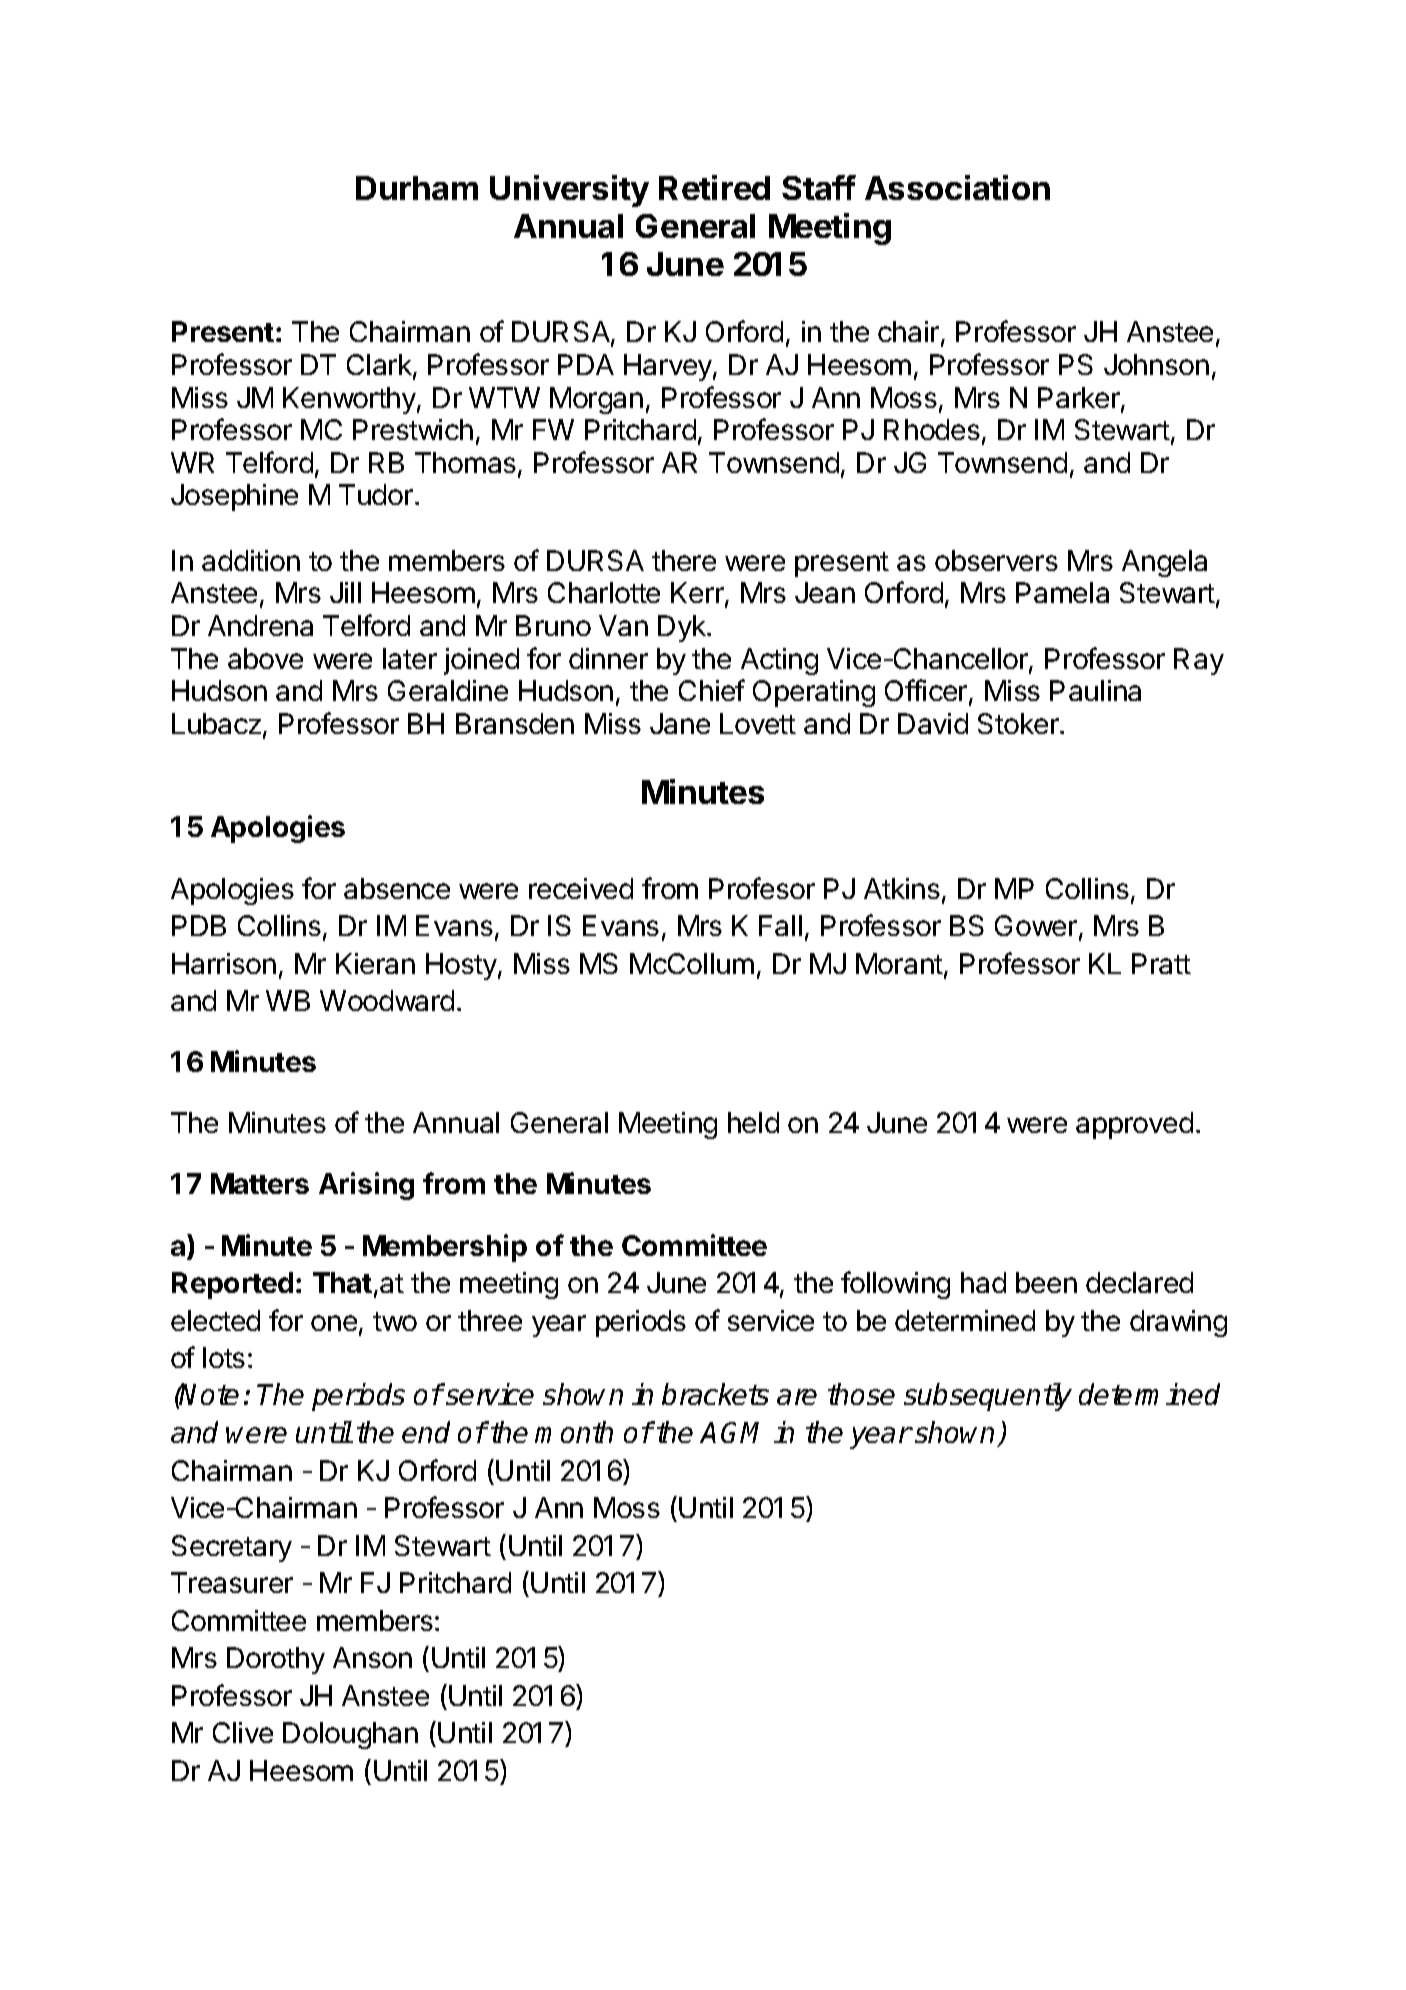  Describe the element at coordinates (861, 1394) in the screenshot. I see `those` at that location.
